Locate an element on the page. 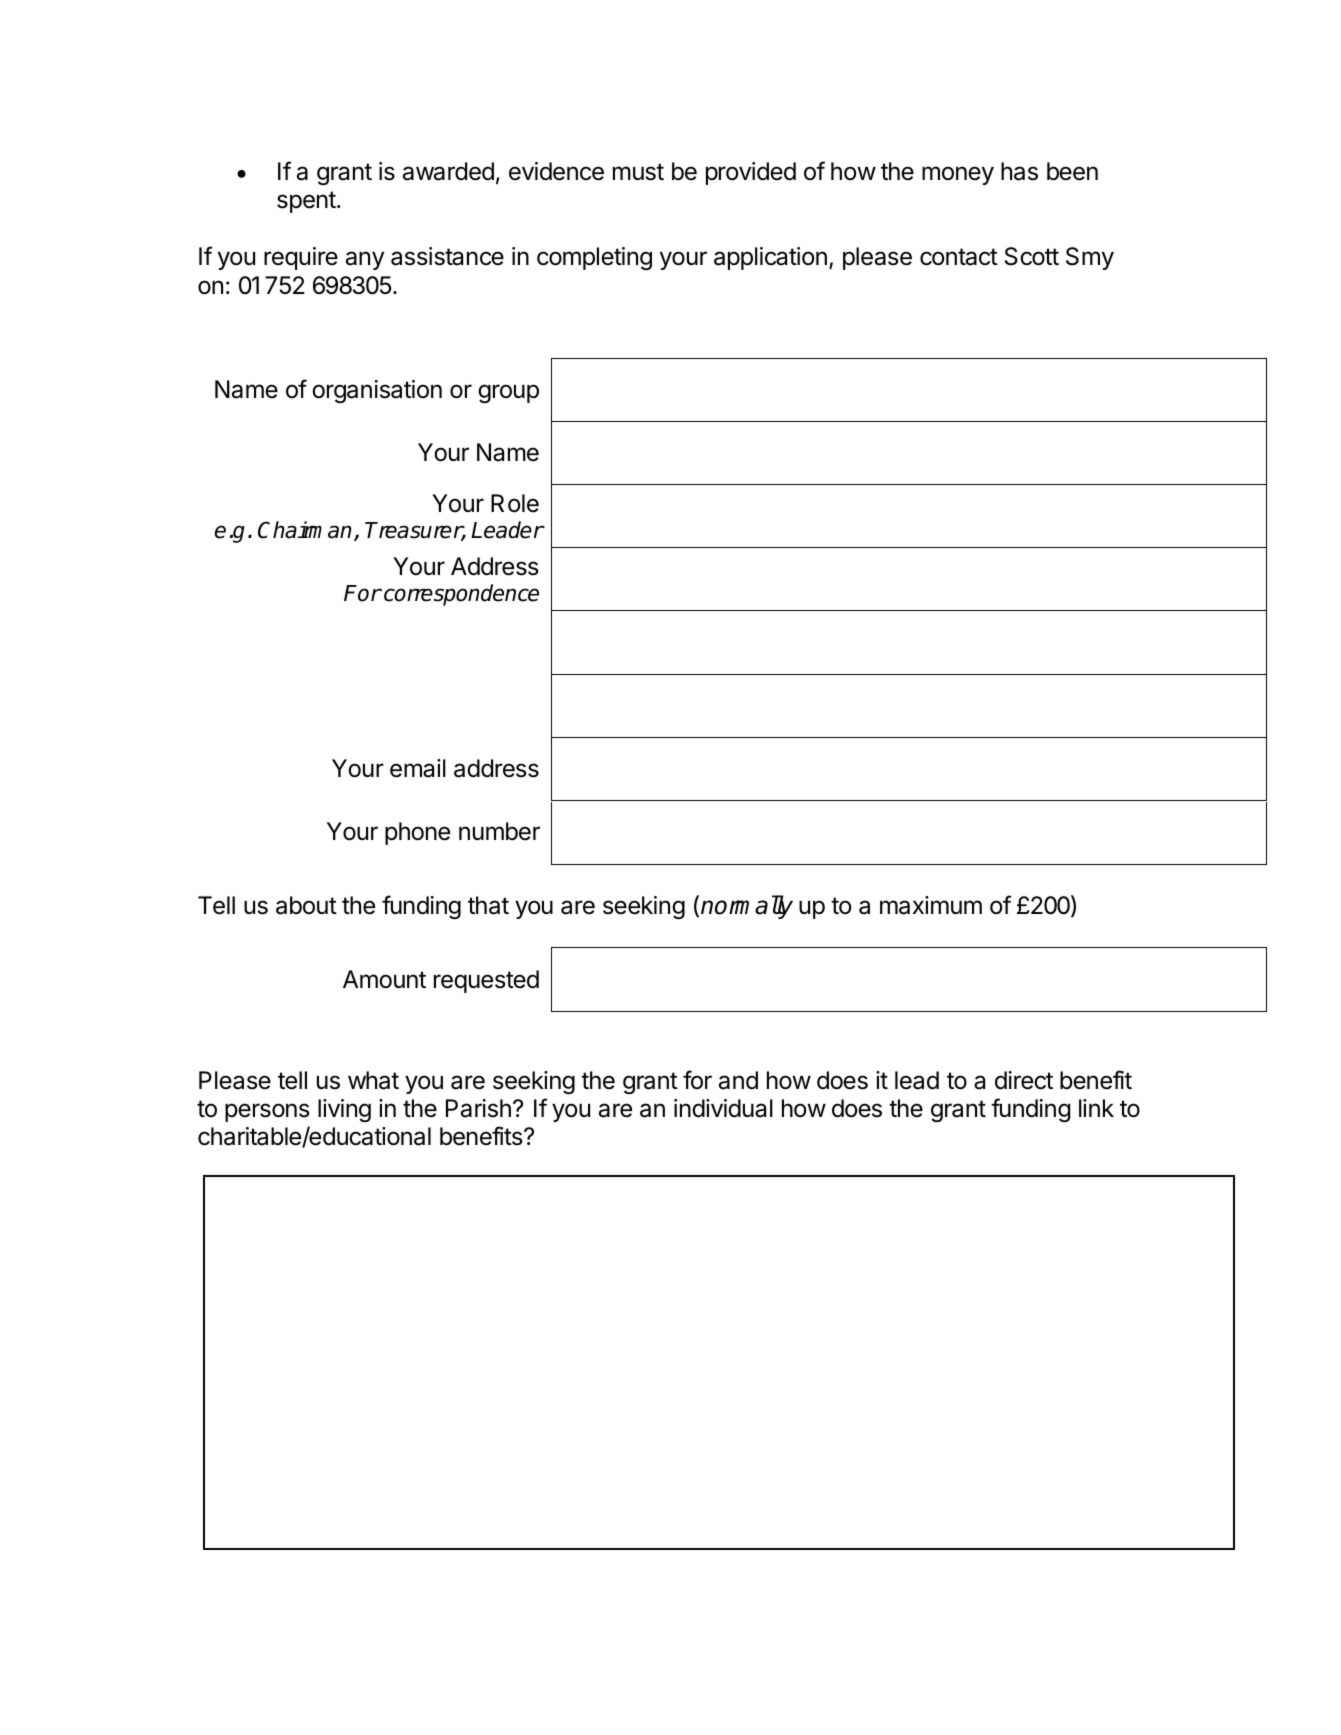  link is located at coordinates (1096, 1108).
